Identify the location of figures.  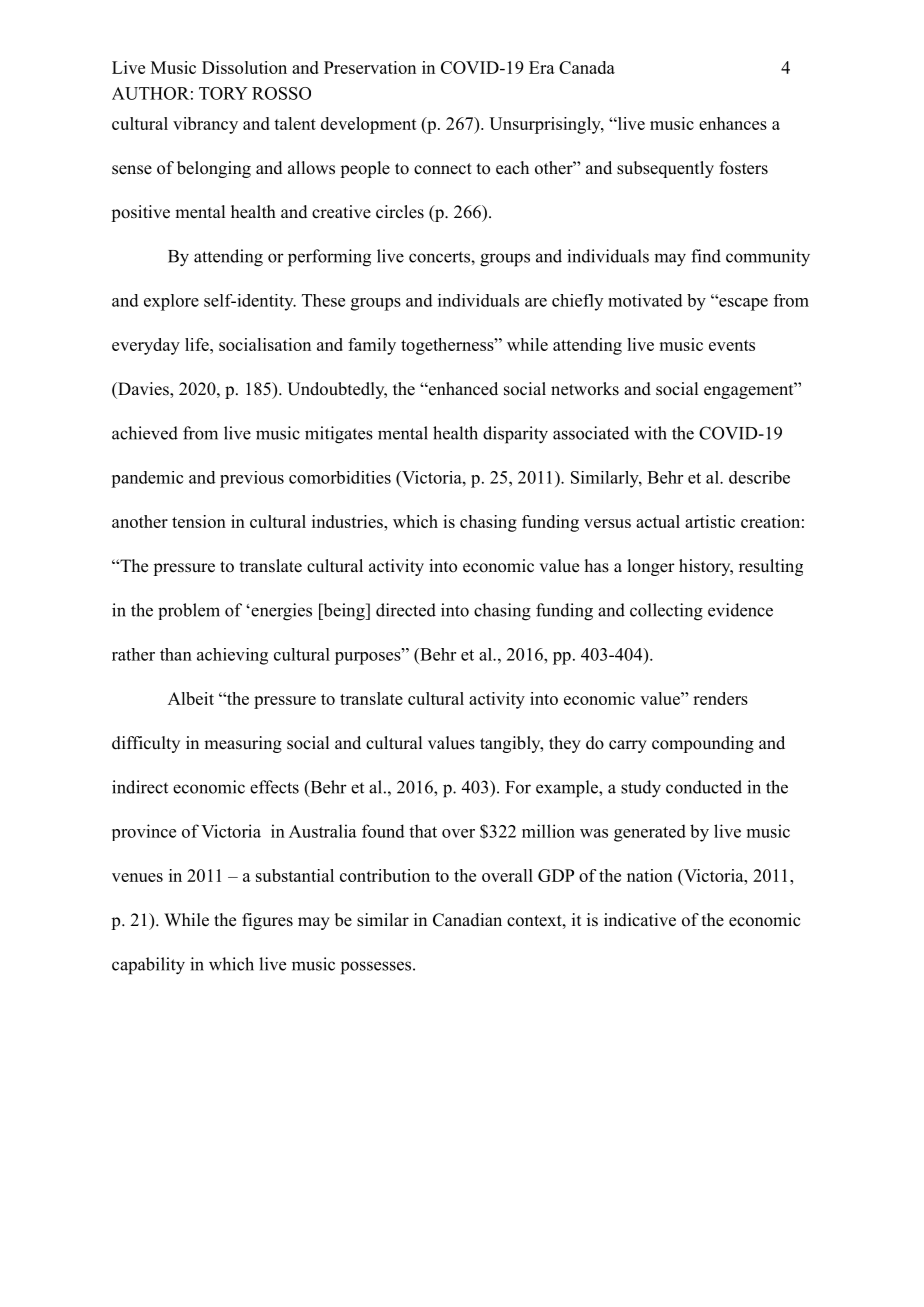
(267, 921).
